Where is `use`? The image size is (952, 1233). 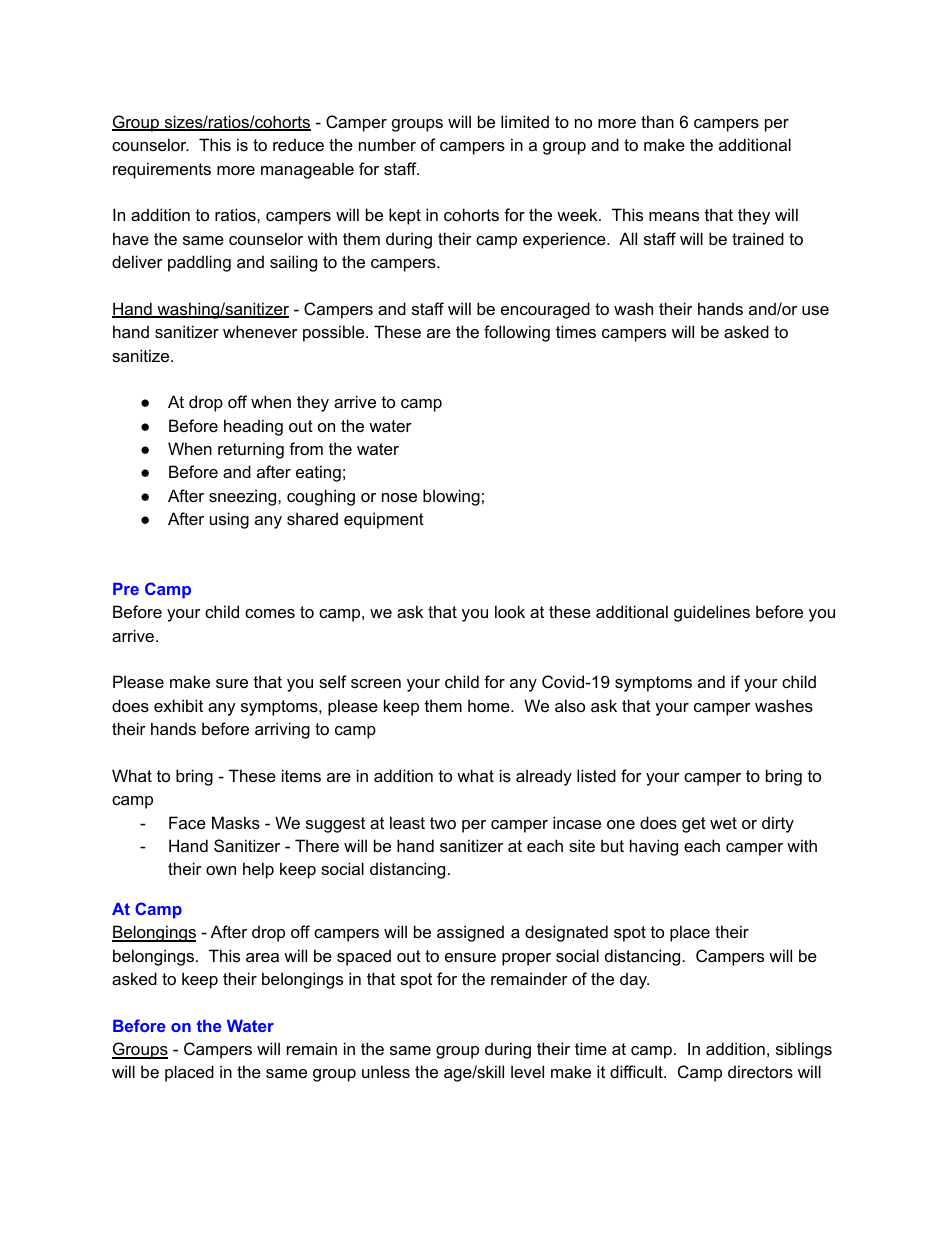
use is located at coordinates (815, 310).
